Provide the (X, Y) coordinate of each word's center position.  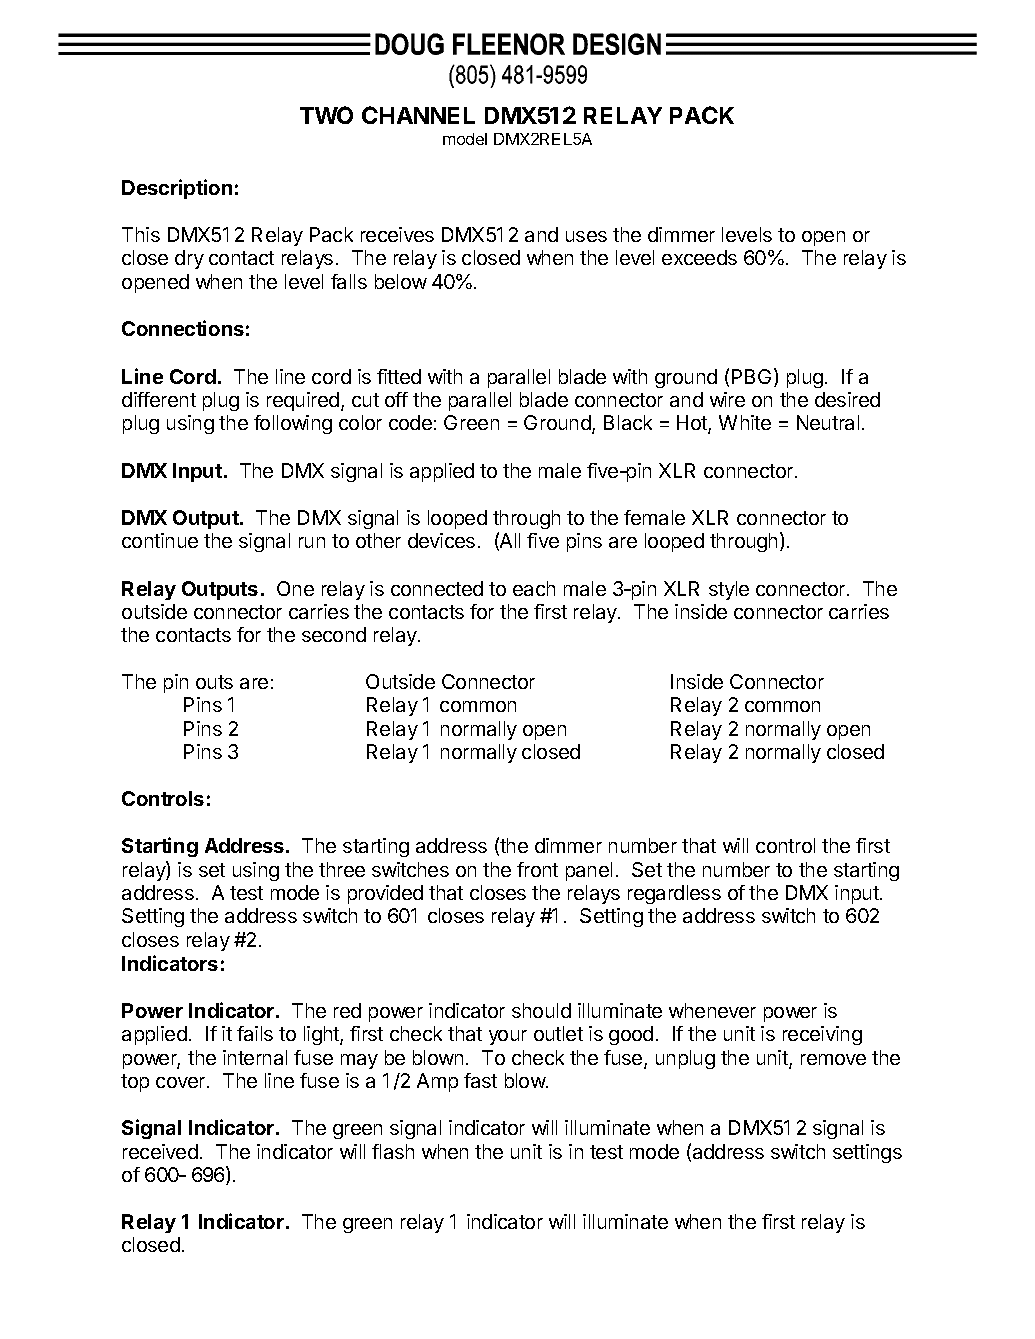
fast (480, 1080)
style (729, 590)
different (159, 399)
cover (182, 1082)
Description (177, 189)
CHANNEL (418, 115)
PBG (751, 376)
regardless (674, 894)
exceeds (699, 257)
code (410, 422)
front (537, 869)
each (534, 588)
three (342, 869)
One (295, 588)
